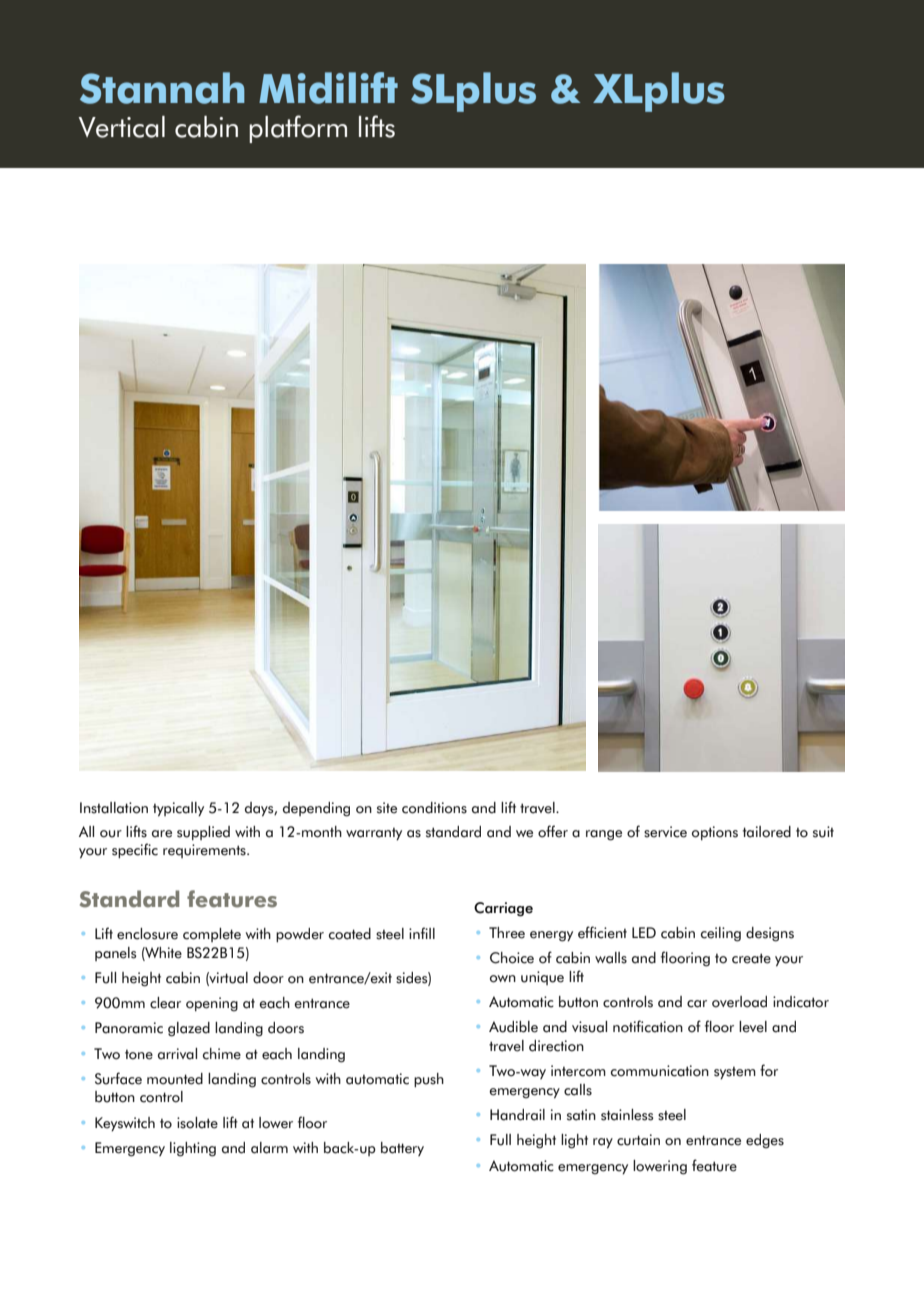 The image size is (924, 1308). I want to click on tailored, so click(767, 832).
